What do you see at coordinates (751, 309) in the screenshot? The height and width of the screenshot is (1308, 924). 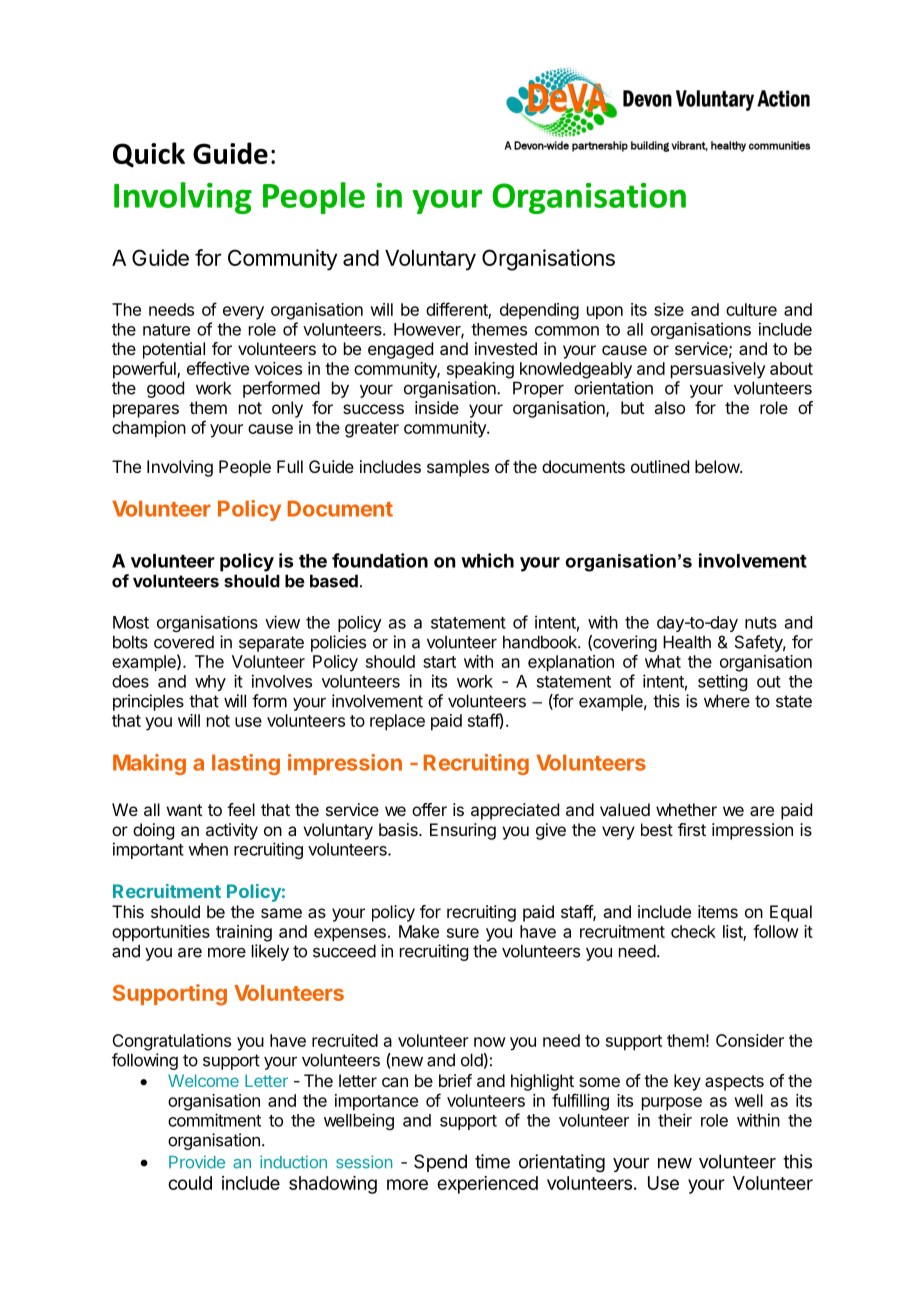 I see `culture` at bounding box center [751, 309].
